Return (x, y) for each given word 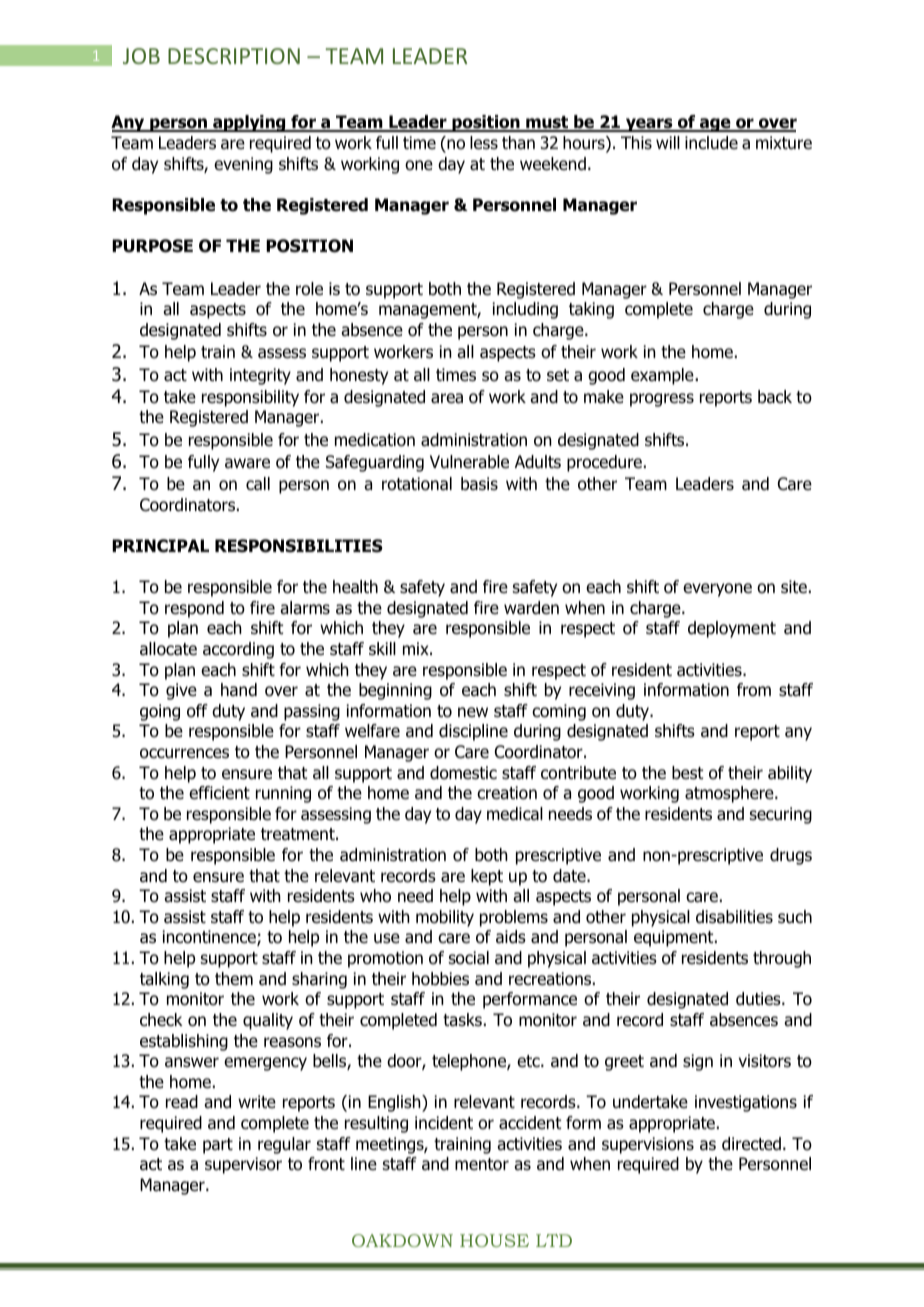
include (711, 143)
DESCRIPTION (234, 56)
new (473, 712)
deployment (732, 629)
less (484, 143)
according (238, 650)
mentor (482, 1164)
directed (751, 1144)
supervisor (243, 1165)
